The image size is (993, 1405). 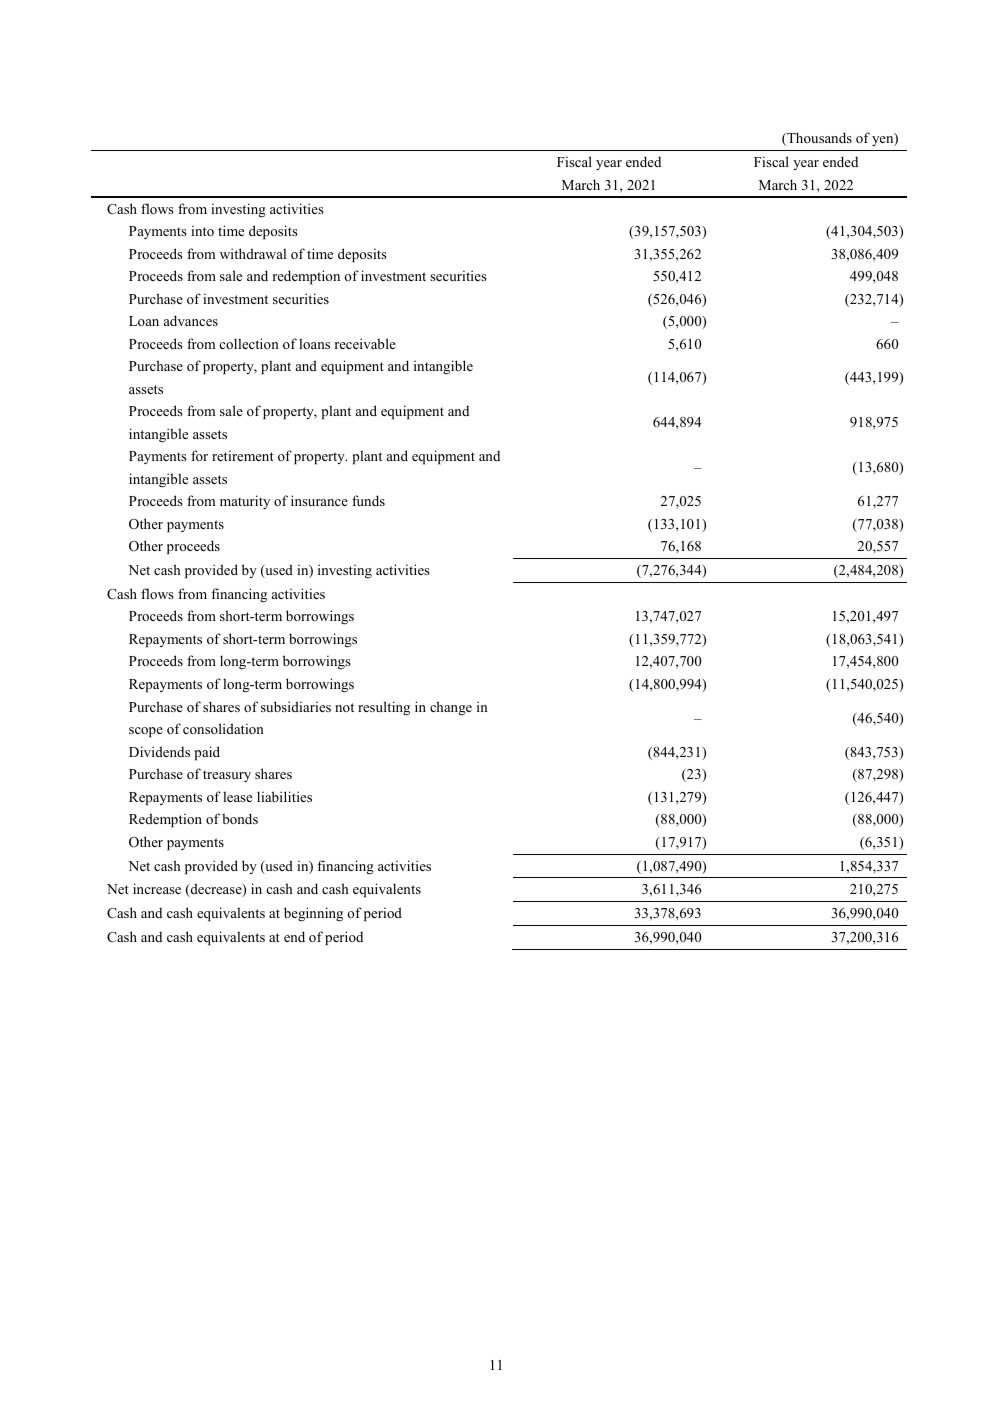 I want to click on not, so click(x=344, y=707).
